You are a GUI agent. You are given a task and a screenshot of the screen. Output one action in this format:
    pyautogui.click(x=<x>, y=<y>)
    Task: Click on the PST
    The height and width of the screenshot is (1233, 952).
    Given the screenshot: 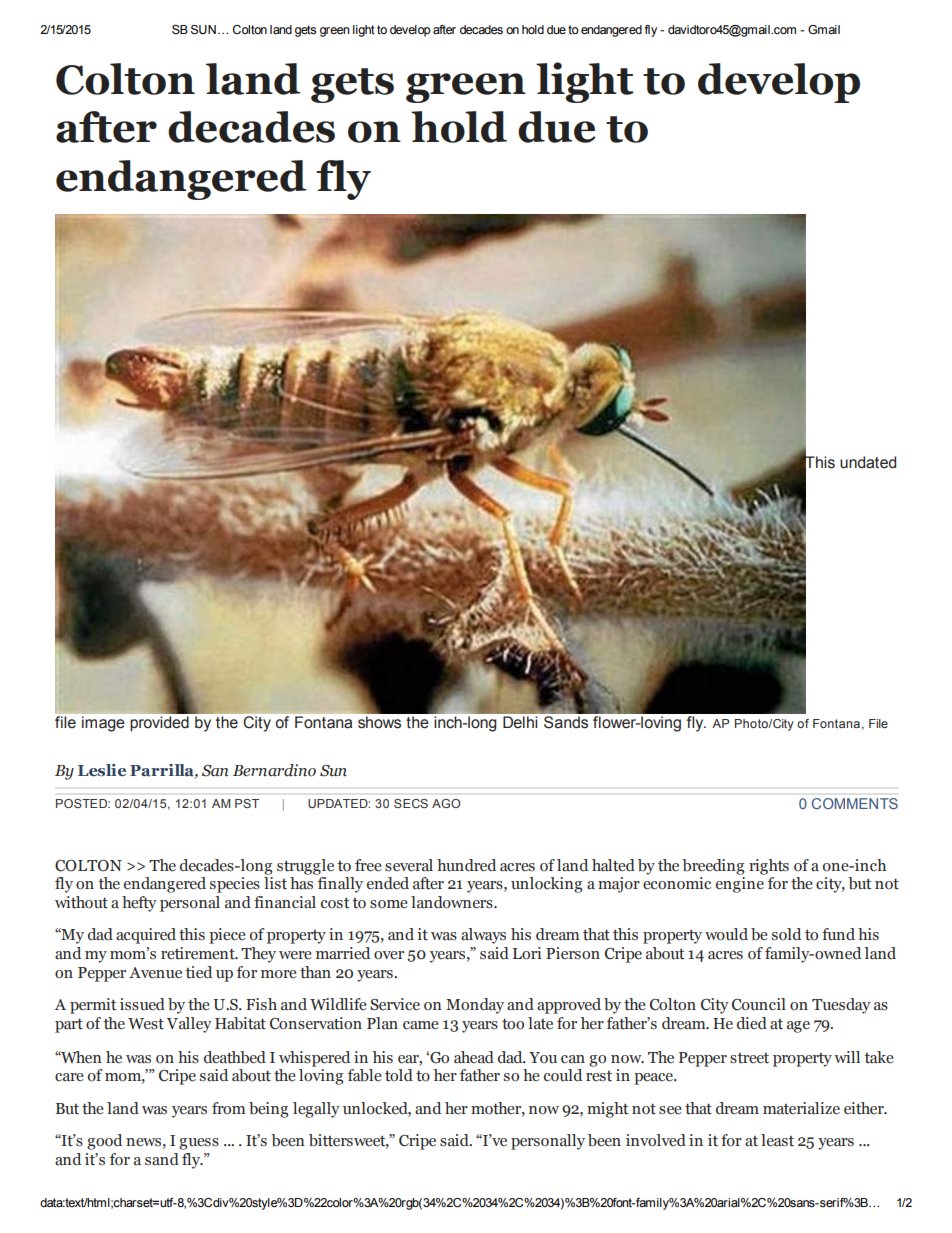 What is the action you would take?
    pyautogui.click(x=247, y=803)
